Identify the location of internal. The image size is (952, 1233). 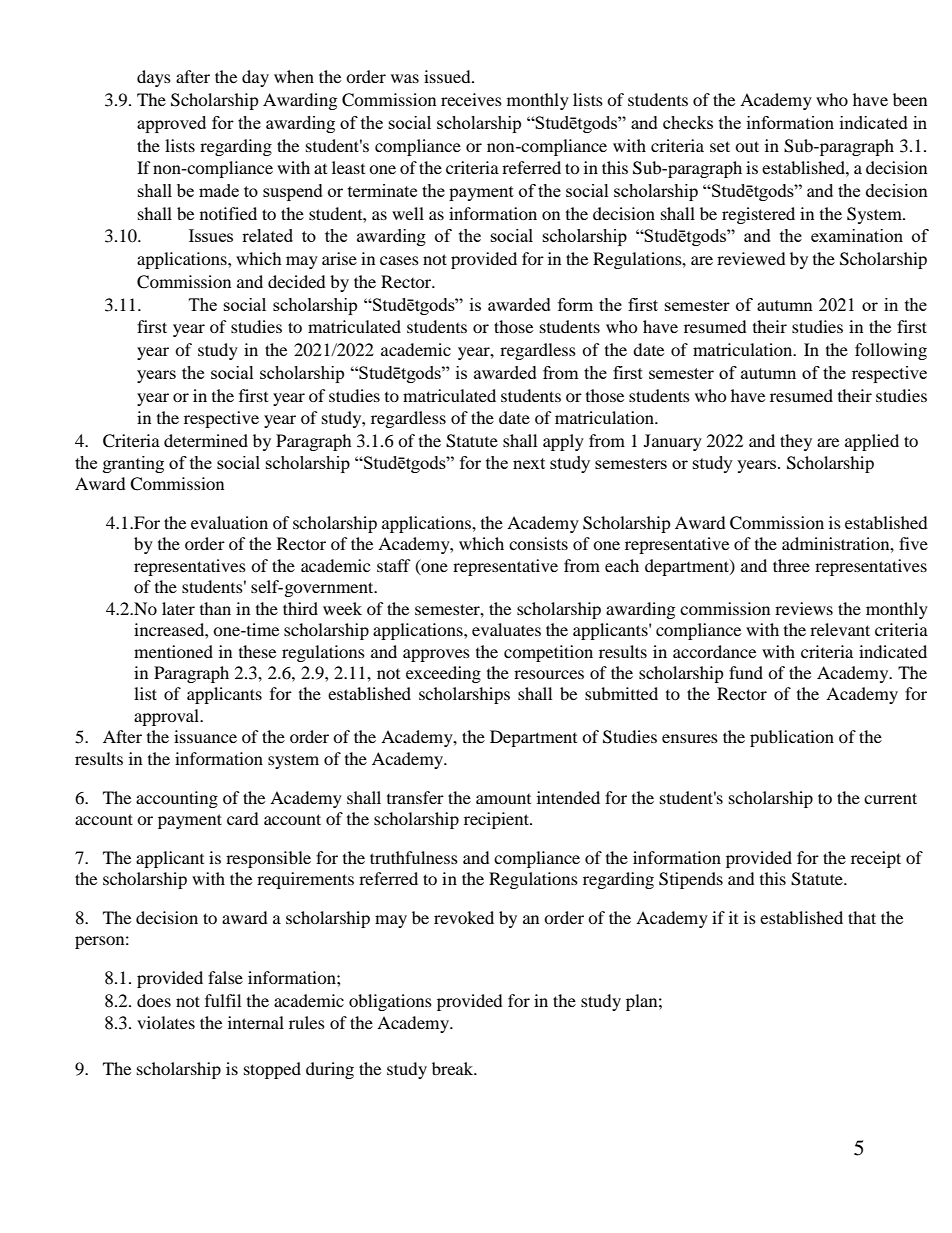
(256, 1022).
